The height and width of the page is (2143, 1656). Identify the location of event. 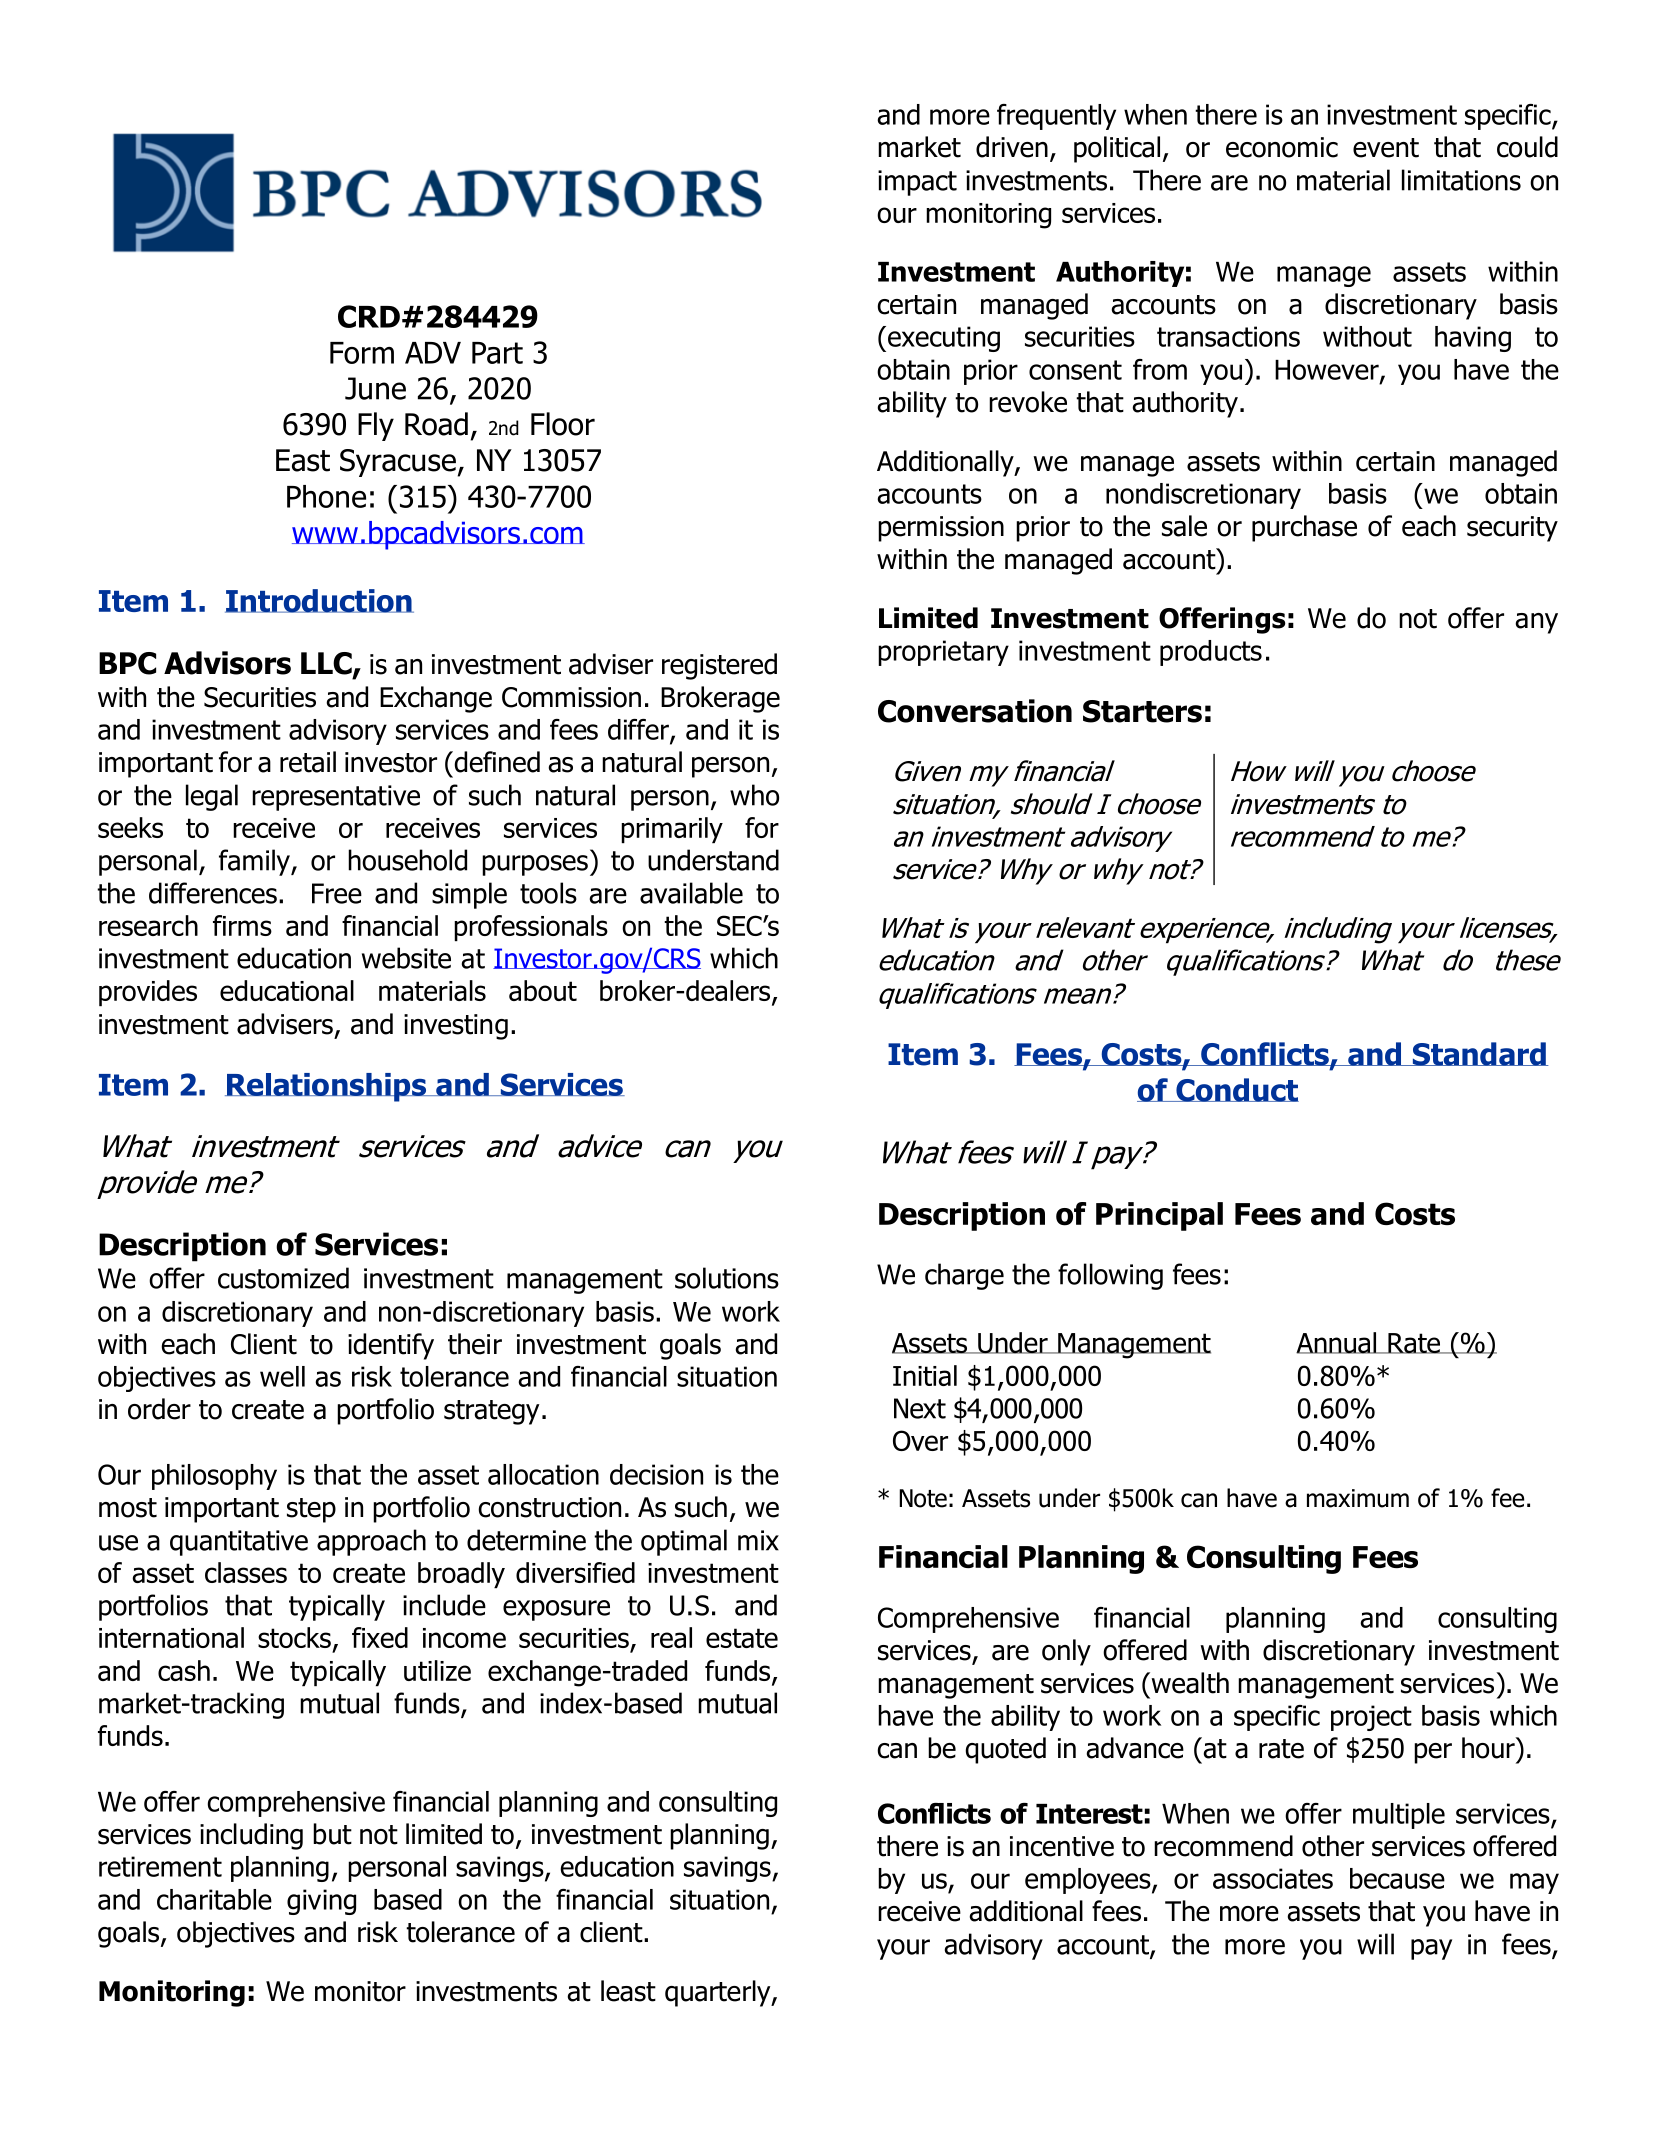
(1386, 148).
